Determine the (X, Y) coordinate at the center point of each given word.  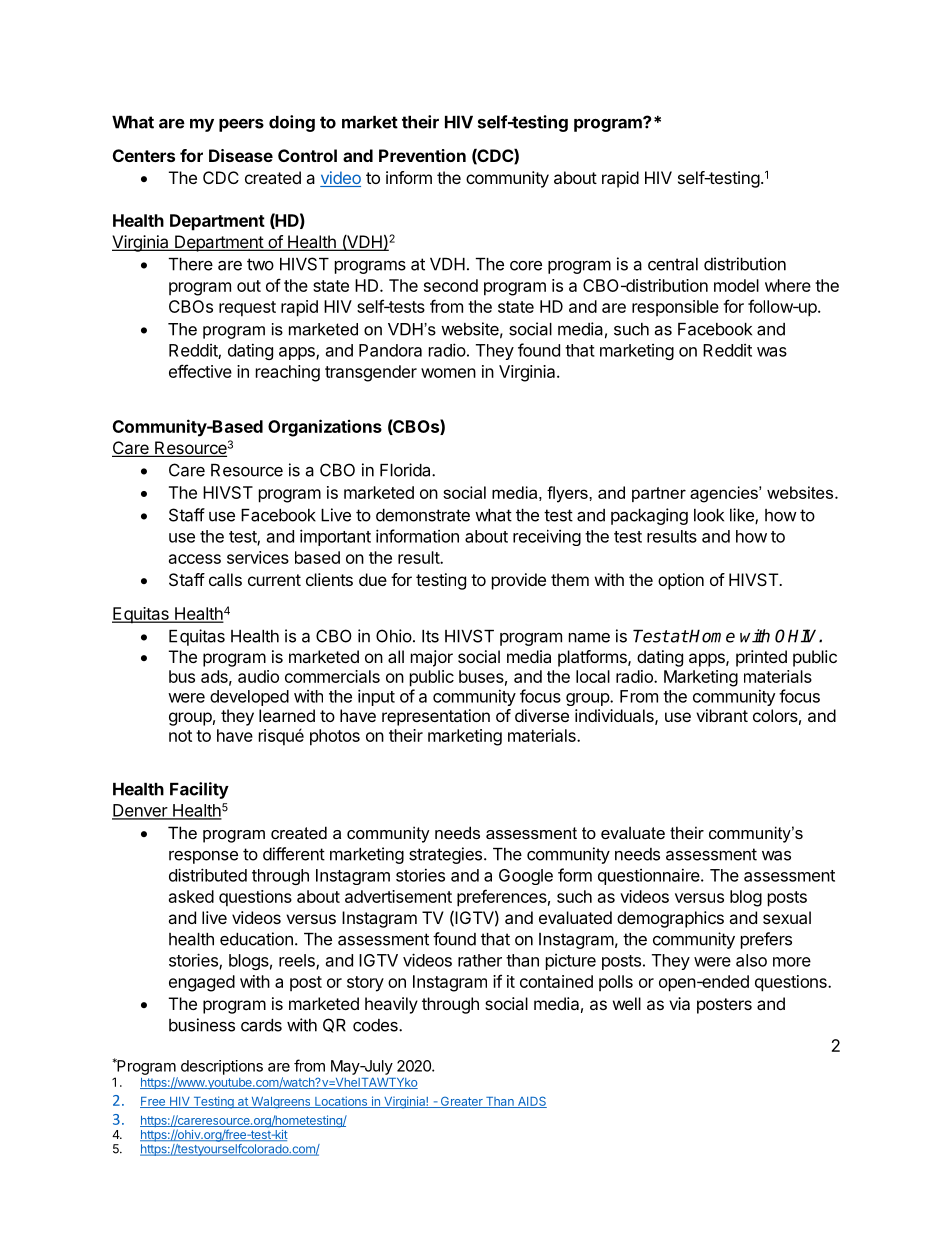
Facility (199, 790)
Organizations (325, 428)
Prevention (422, 155)
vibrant (722, 715)
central (673, 264)
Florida (406, 470)
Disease (241, 155)
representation (436, 717)
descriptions (222, 1067)
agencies (725, 494)
